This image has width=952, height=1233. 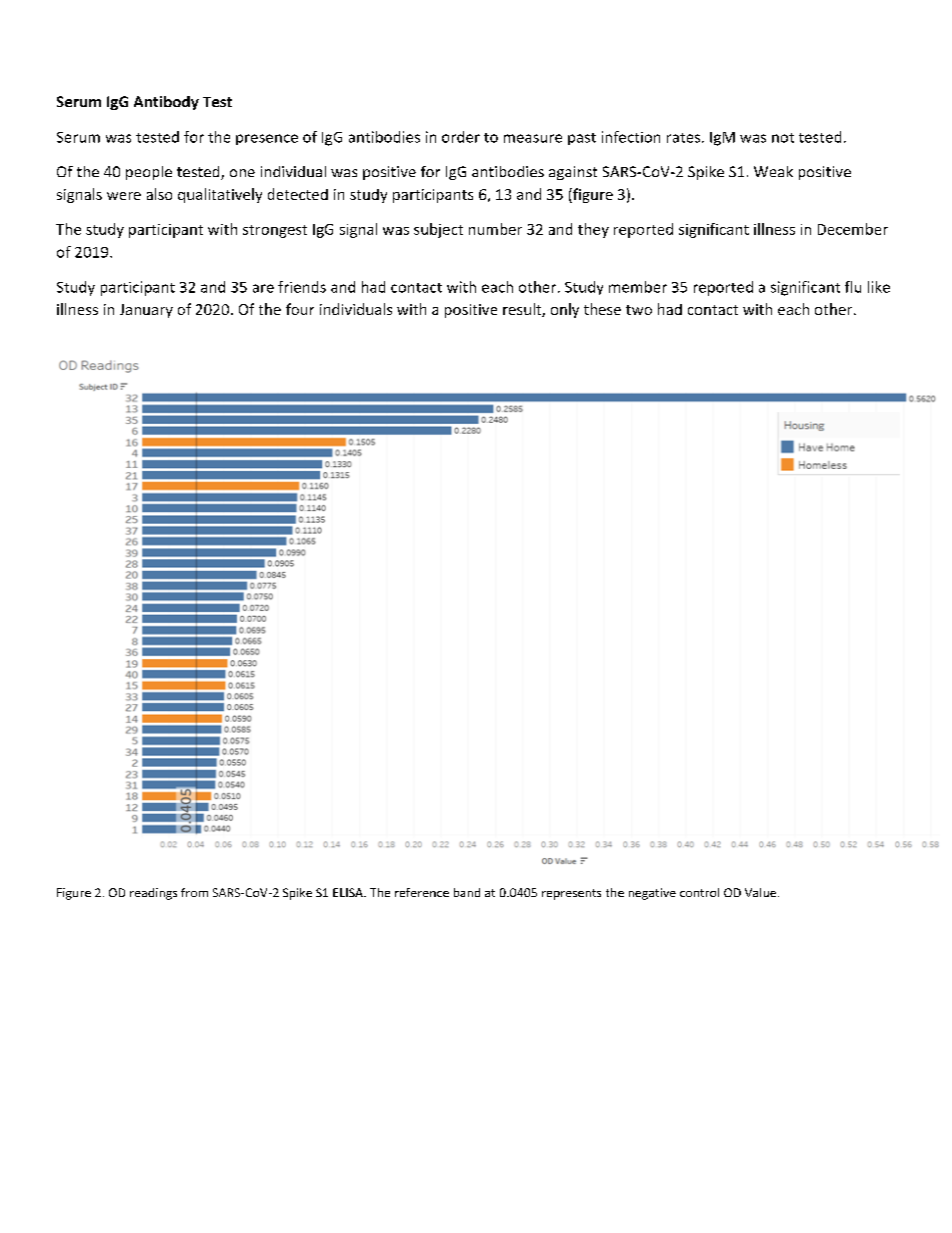 What do you see at coordinates (267, 139) in the image?
I see `presence` at bounding box center [267, 139].
